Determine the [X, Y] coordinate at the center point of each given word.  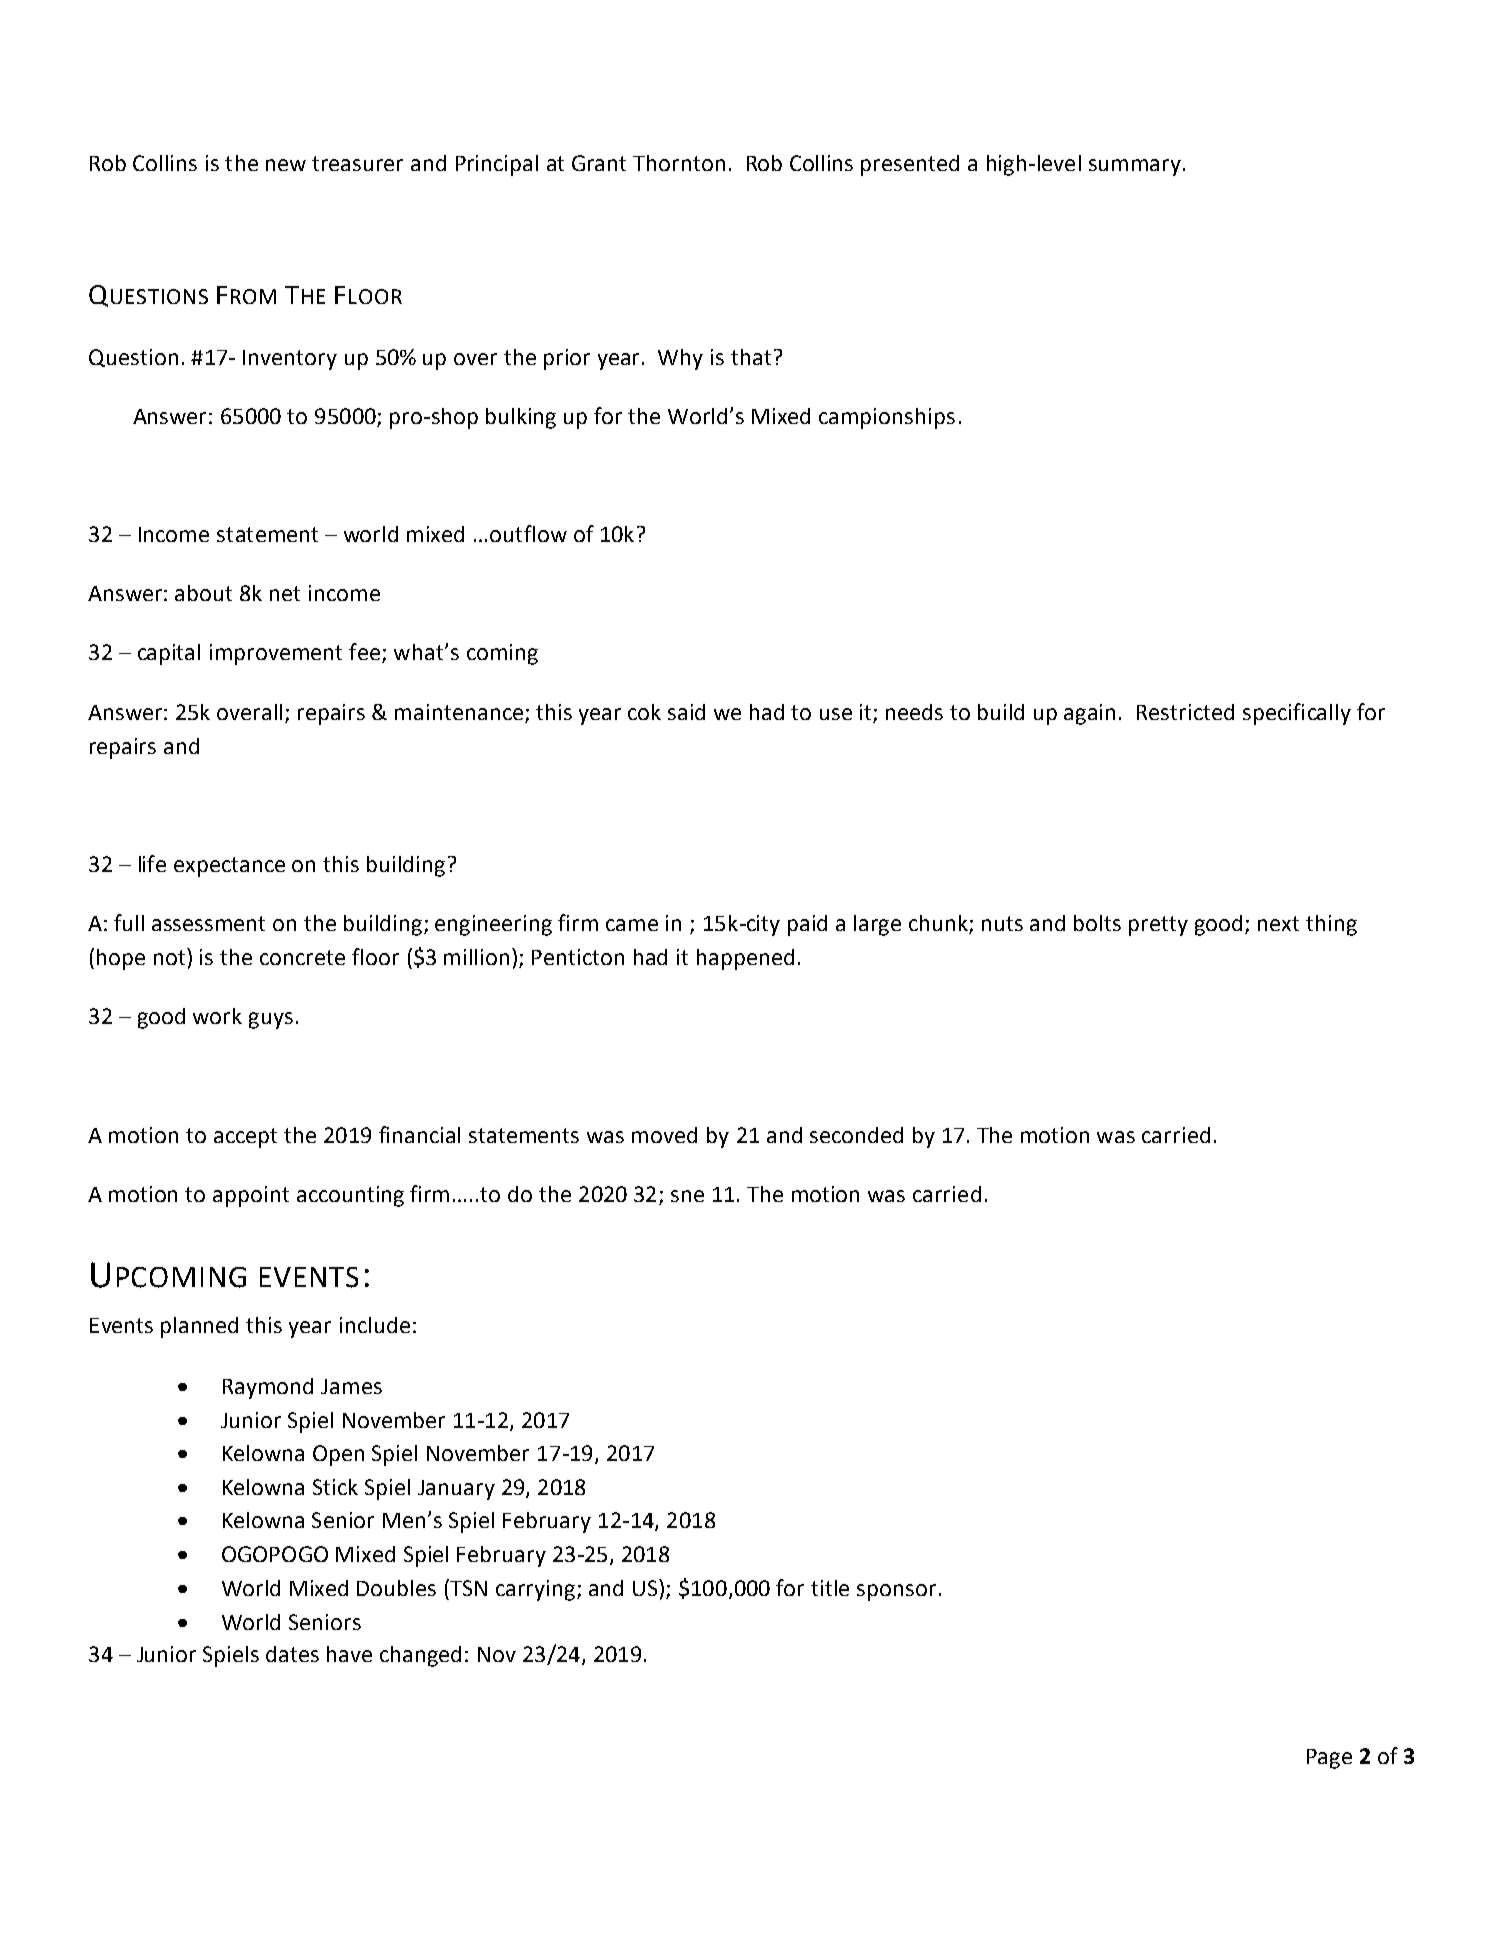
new [286, 165]
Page [1329, 1759]
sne [687, 1196]
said [686, 712]
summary [1135, 167]
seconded [856, 1135]
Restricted [1185, 712]
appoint [251, 1196]
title [830, 1588]
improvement [276, 654]
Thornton [679, 163]
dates [292, 1654]
